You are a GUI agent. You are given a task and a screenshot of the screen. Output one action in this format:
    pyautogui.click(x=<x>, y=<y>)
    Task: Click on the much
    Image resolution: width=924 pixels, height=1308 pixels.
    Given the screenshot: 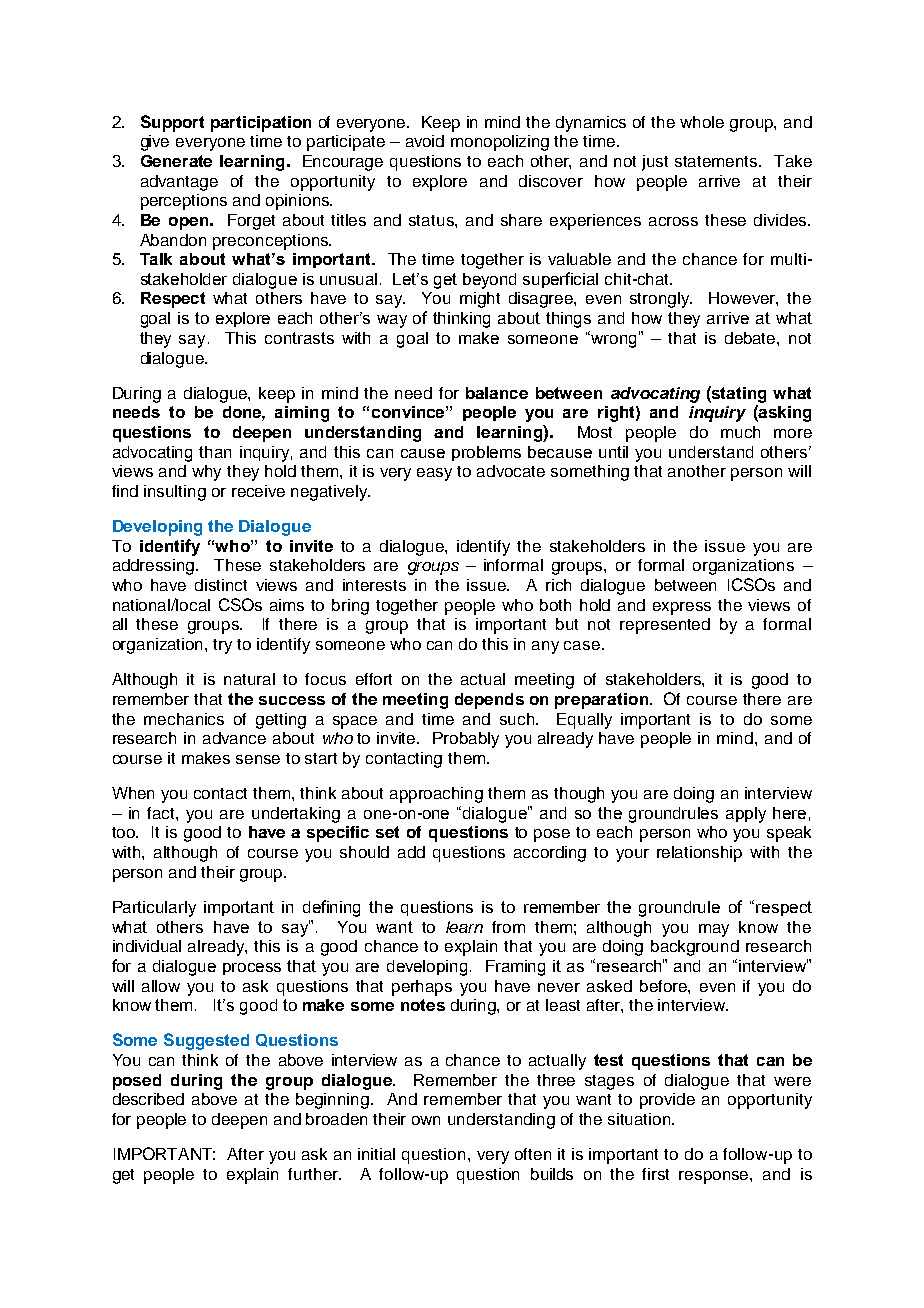 What is the action you would take?
    pyautogui.click(x=740, y=432)
